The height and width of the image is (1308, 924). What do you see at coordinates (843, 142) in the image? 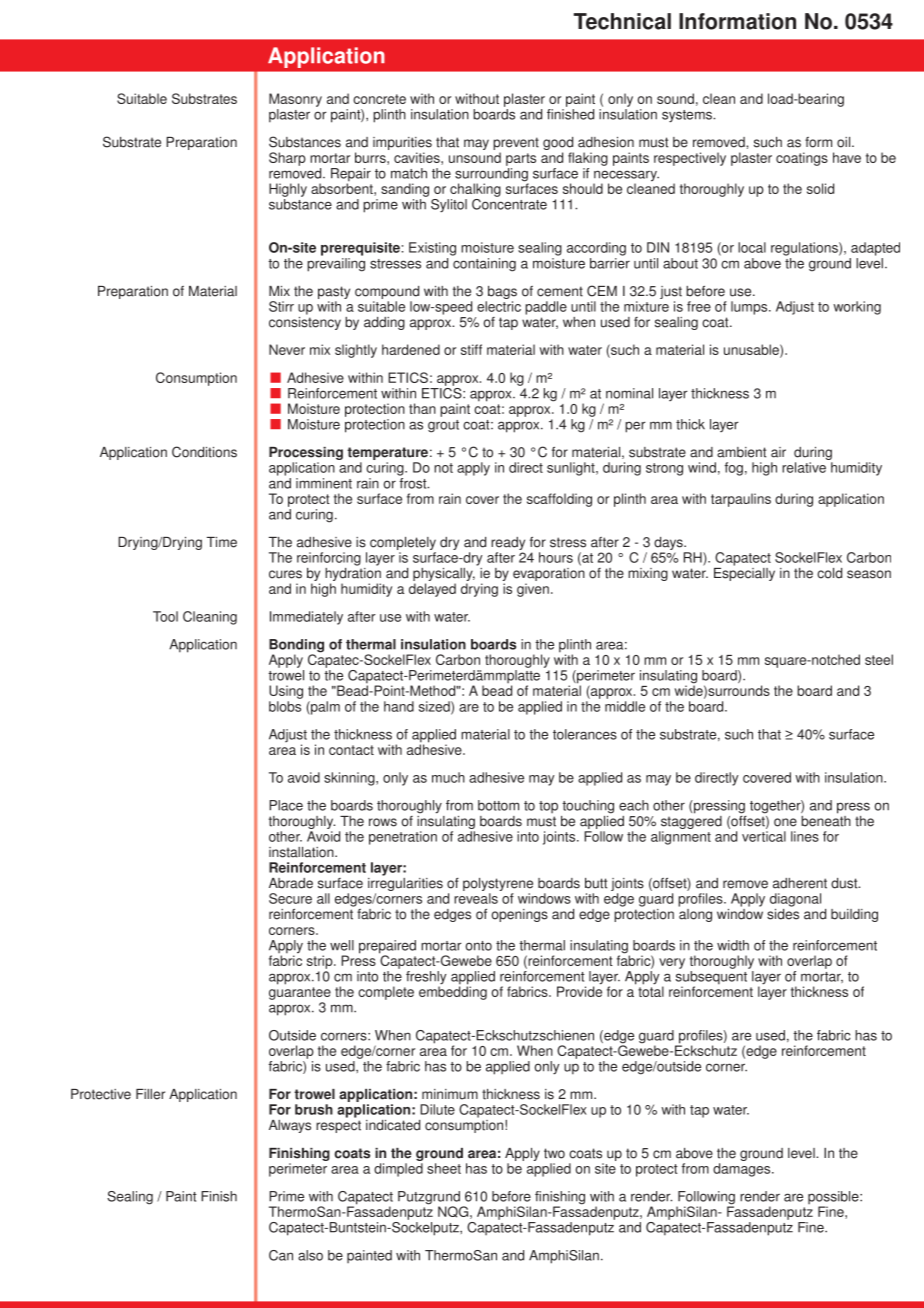
I see `oil` at bounding box center [843, 142].
